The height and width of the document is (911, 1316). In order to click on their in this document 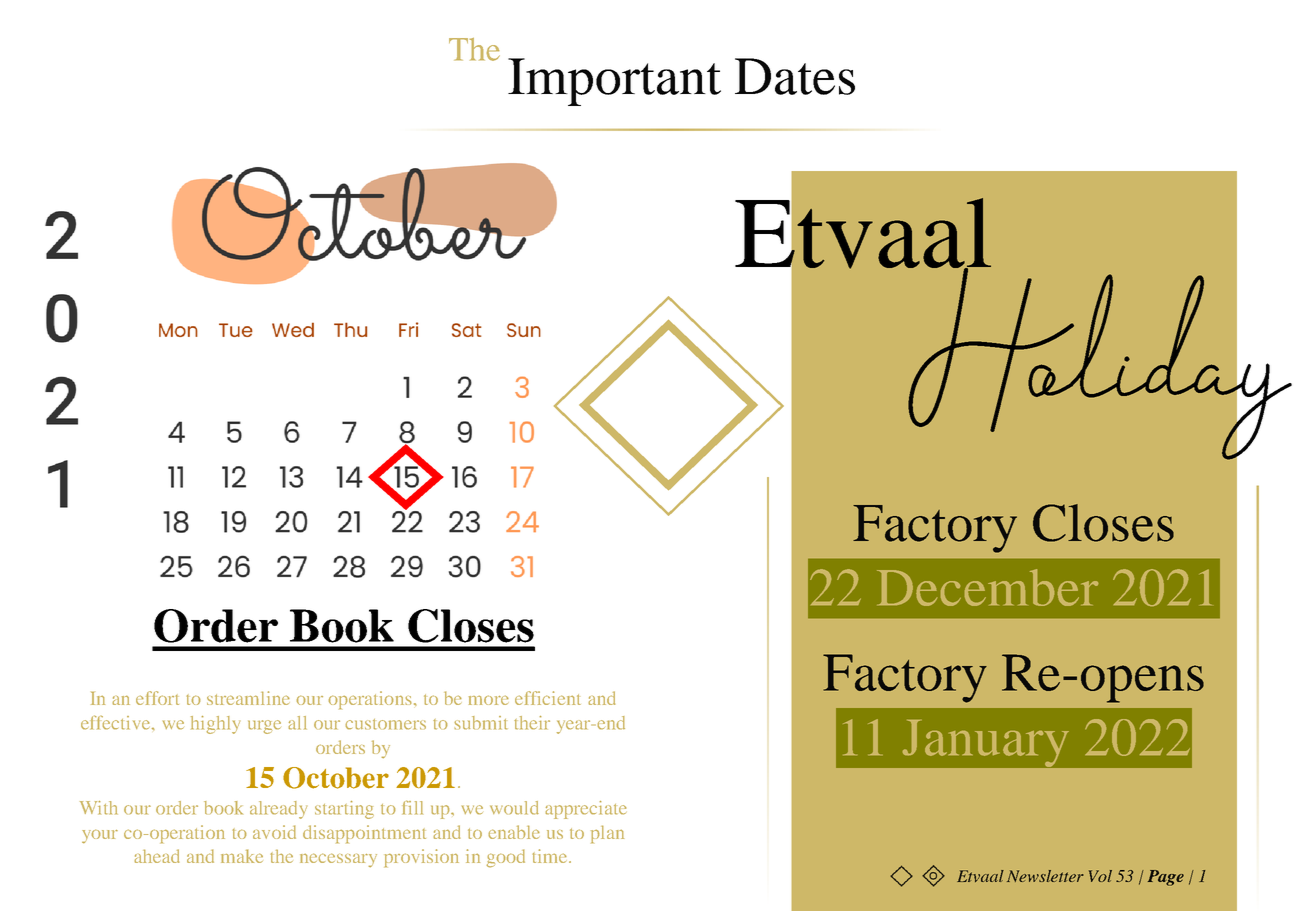, I will do `click(532, 723)`.
